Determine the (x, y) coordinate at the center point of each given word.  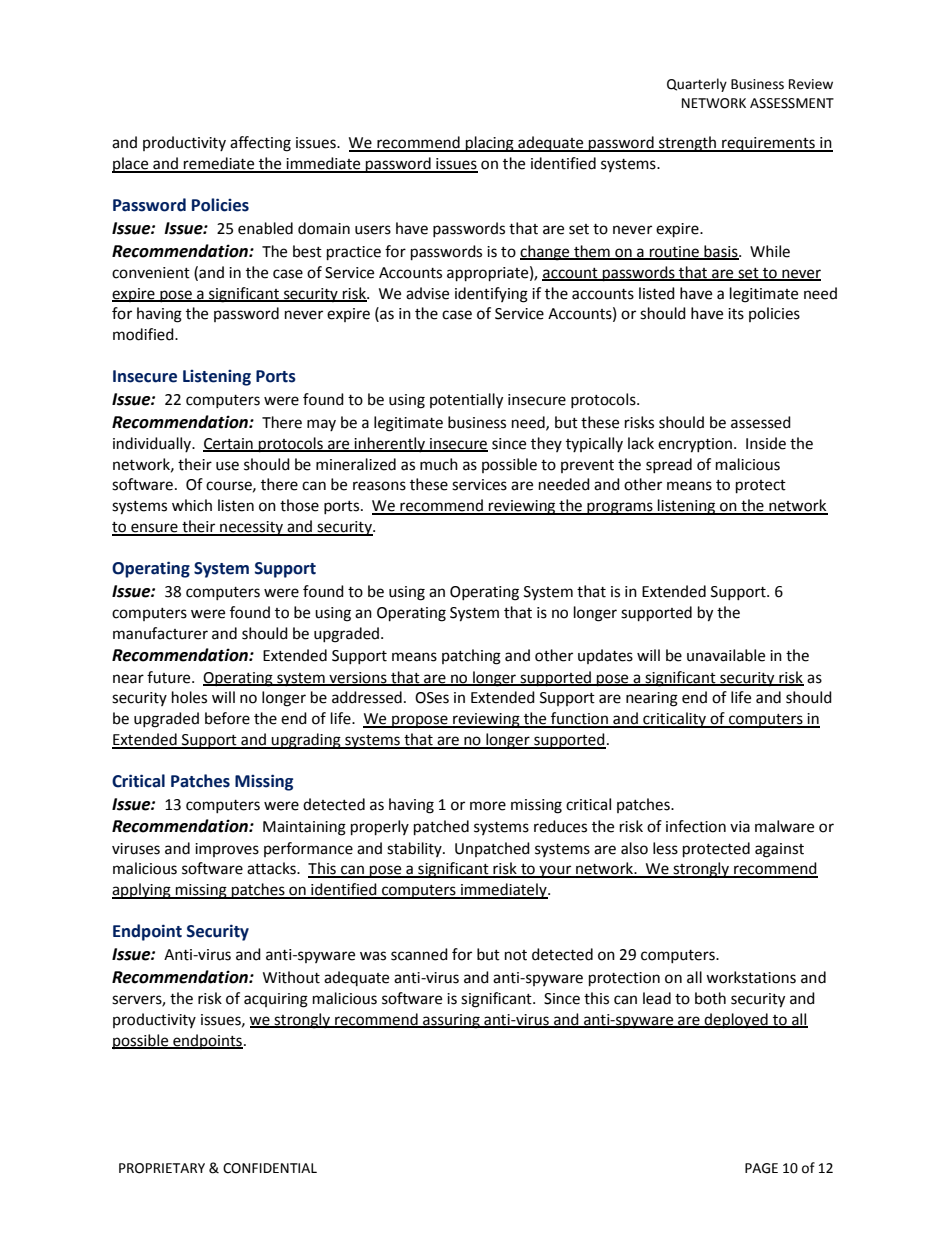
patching (471, 657)
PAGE (761, 1168)
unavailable (726, 655)
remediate (219, 164)
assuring (451, 1021)
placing (490, 144)
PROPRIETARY (162, 1168)
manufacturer (160, 633)
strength (687, 144)
